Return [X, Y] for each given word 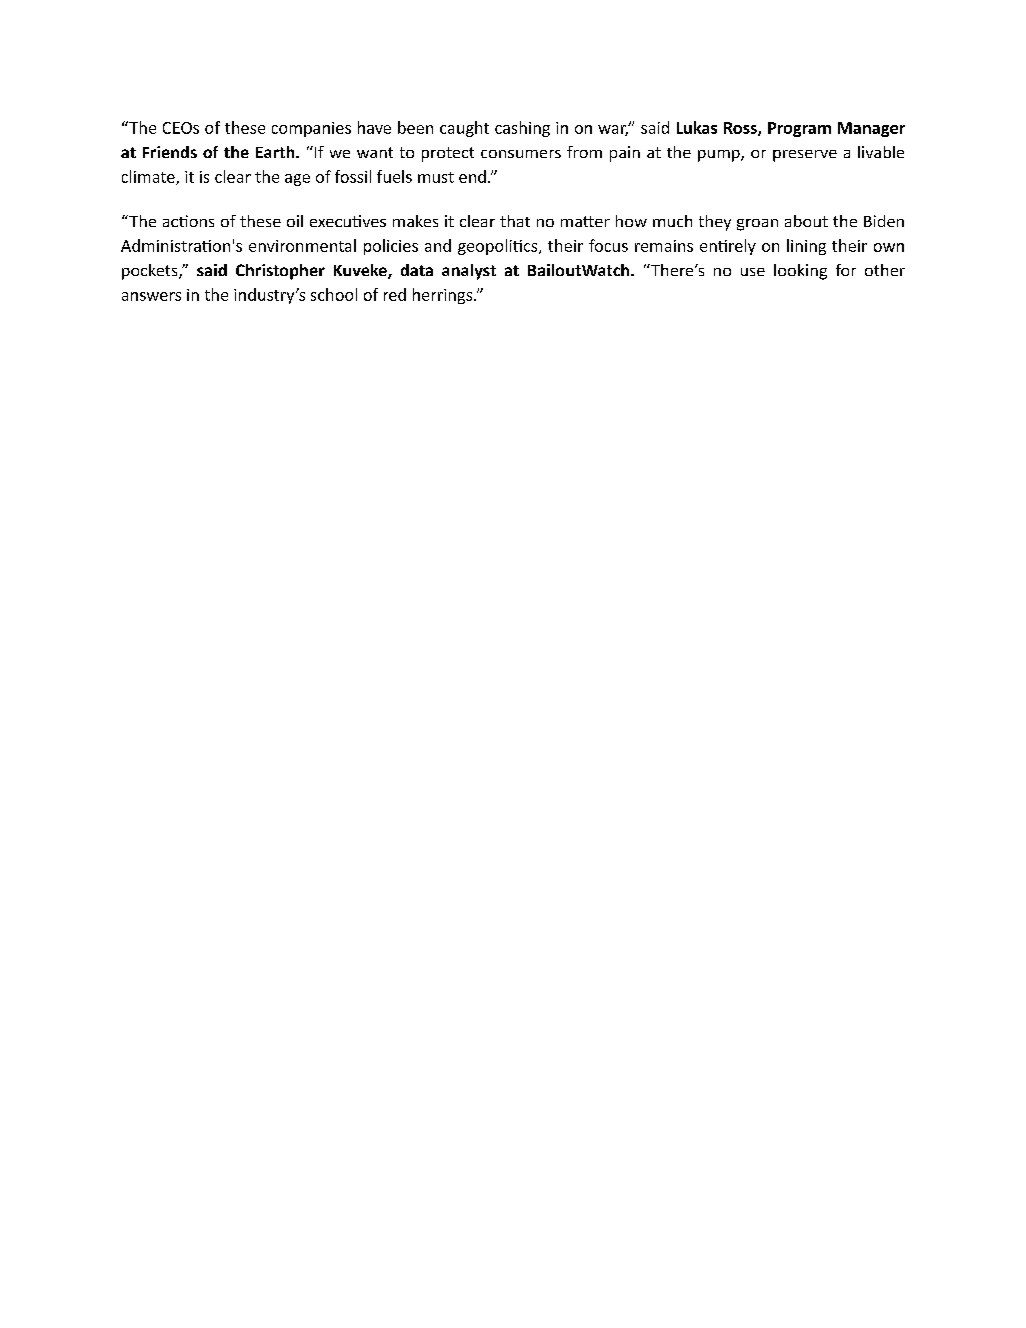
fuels [394, 176]
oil [295, 221]
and [438, 245]
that [515, 221]
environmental [302, 245]
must [436, 177]
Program [799, 129]
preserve [805, 156]
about [806, 221]
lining [806, 247]
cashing [522, 129]
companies [311, 129]
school [334, 294]
